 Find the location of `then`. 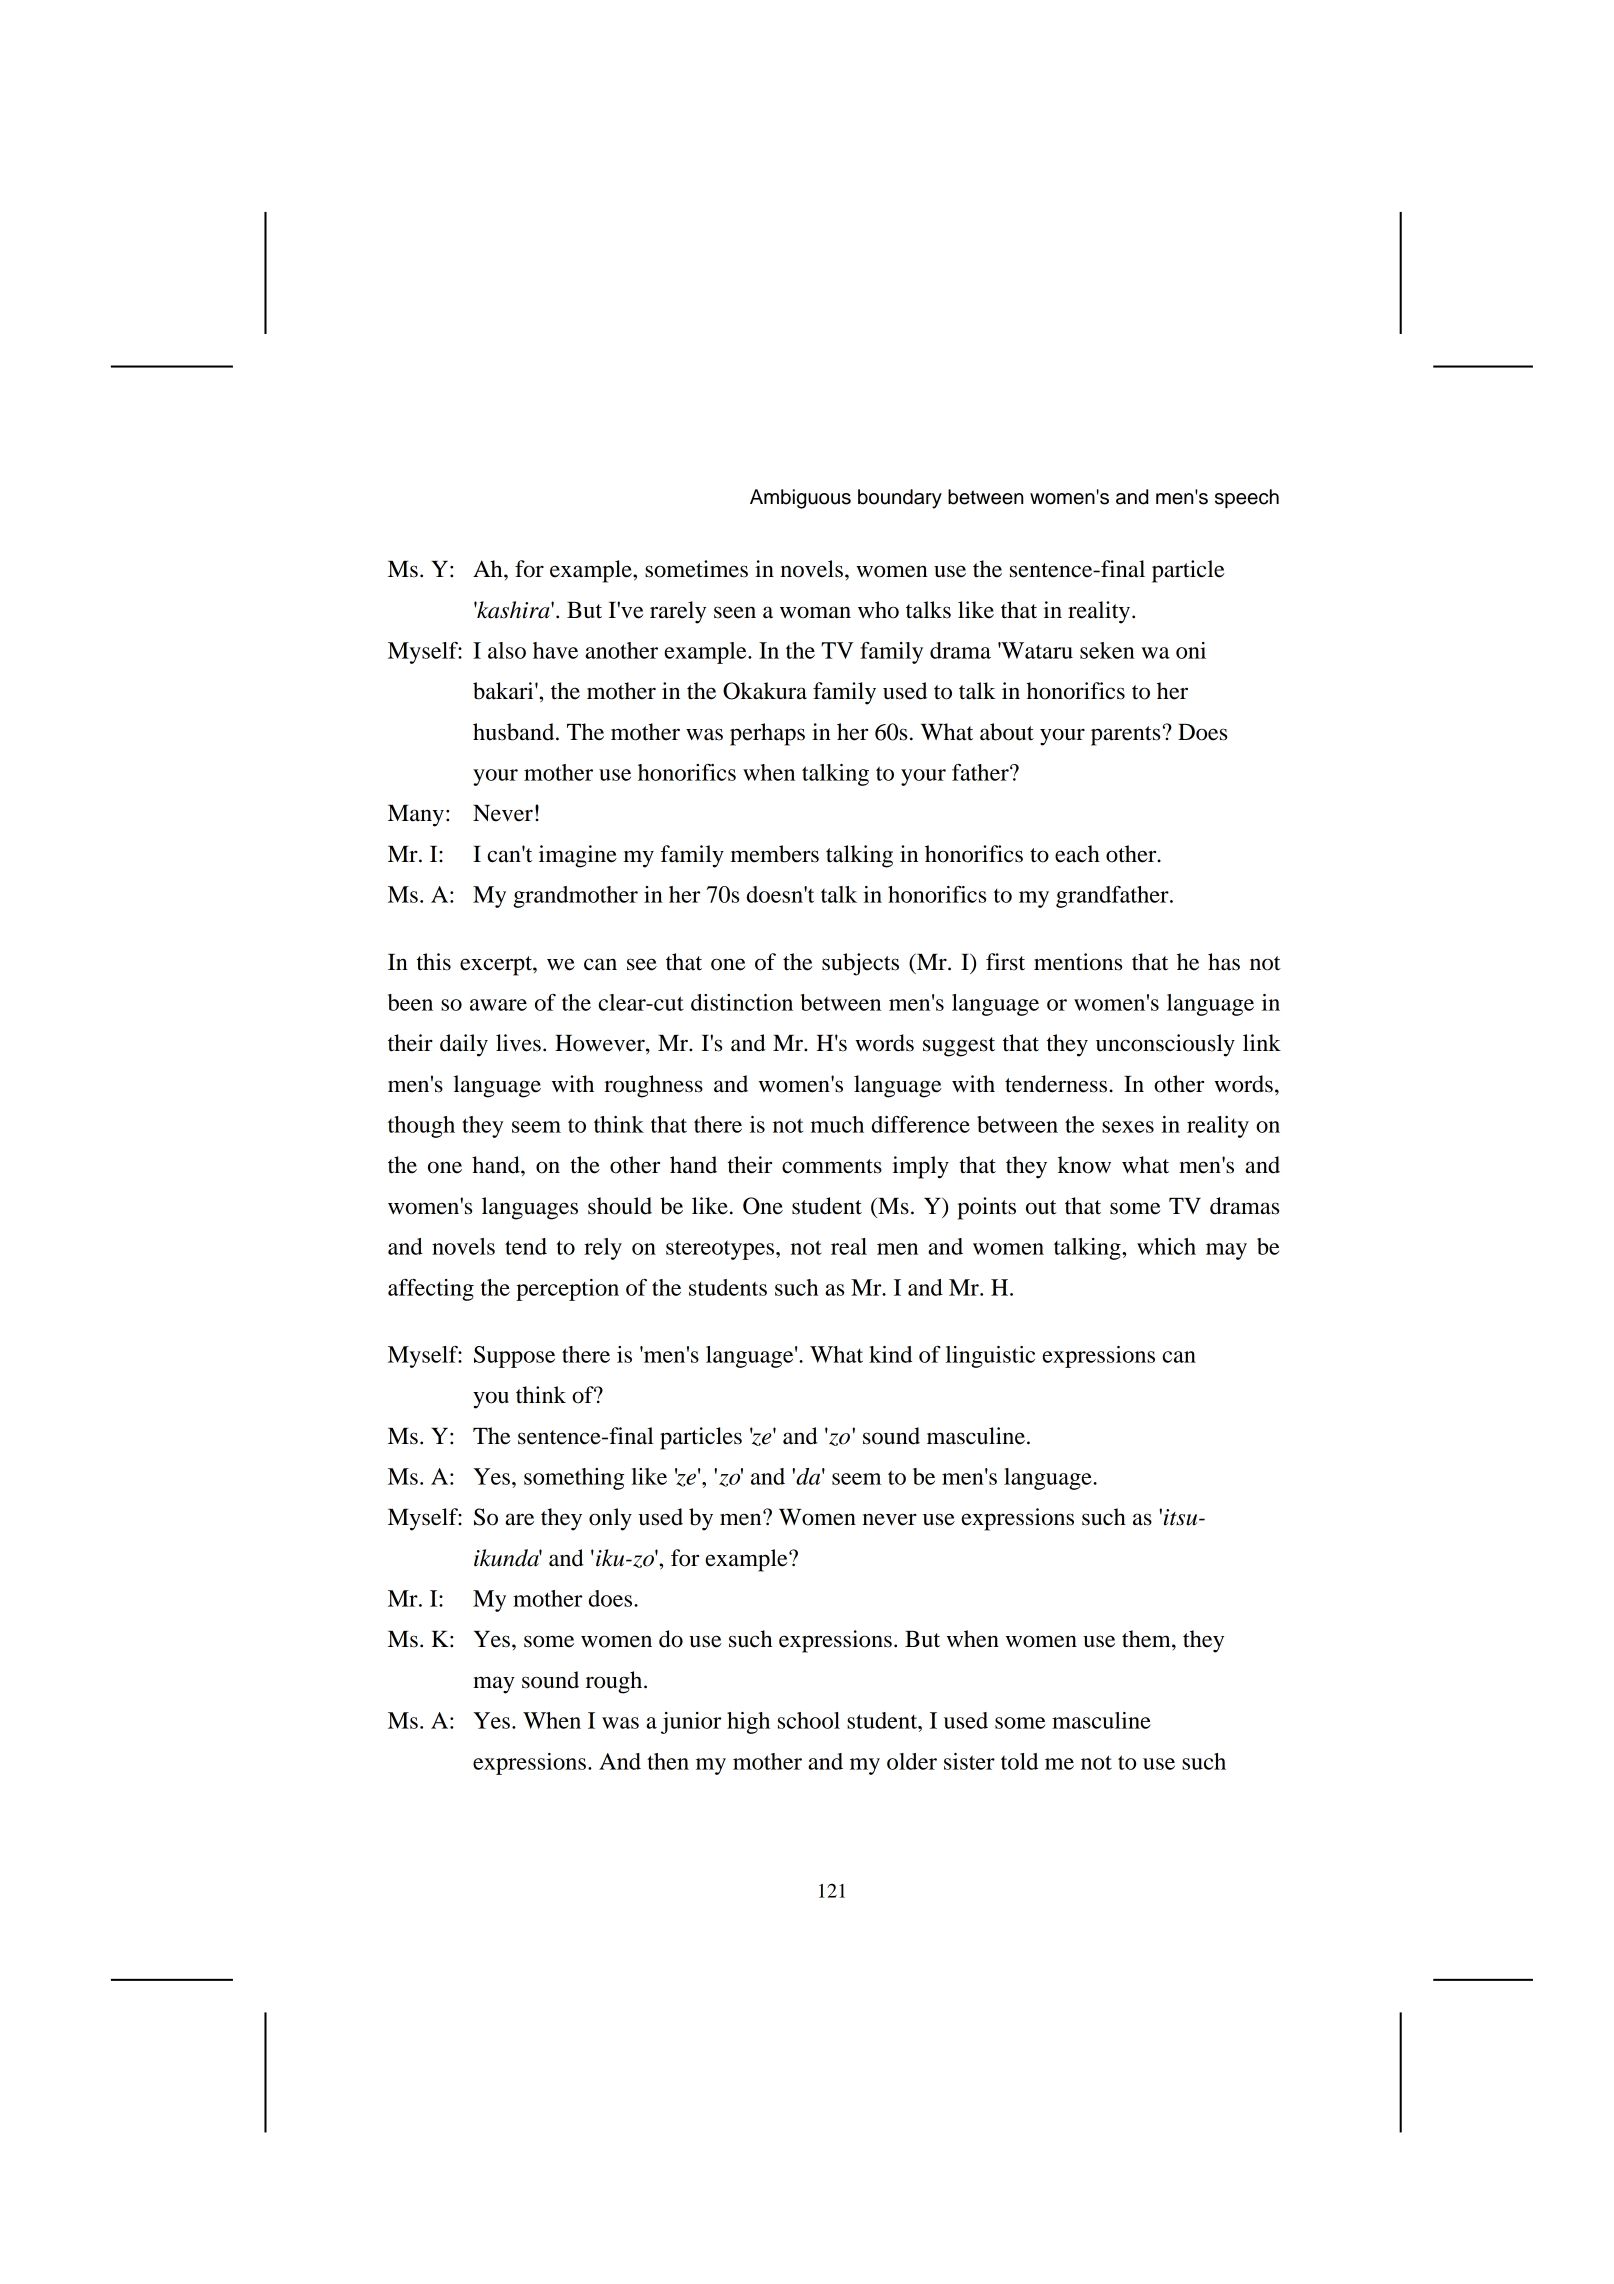

then is located at coordinates (668, 1761).
